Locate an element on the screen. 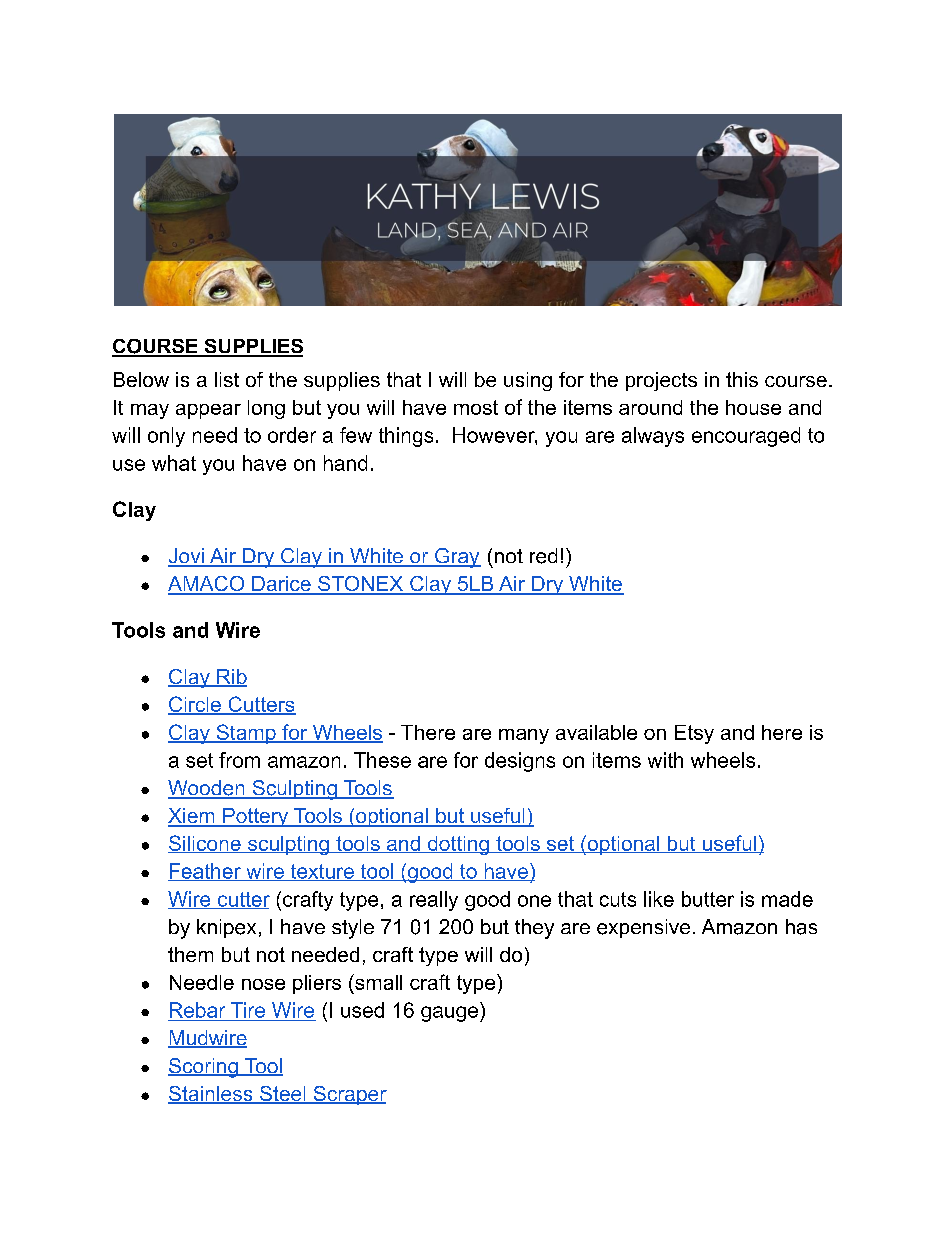 The image size is (952, 1233). many is located at coordinates (524, 736).
